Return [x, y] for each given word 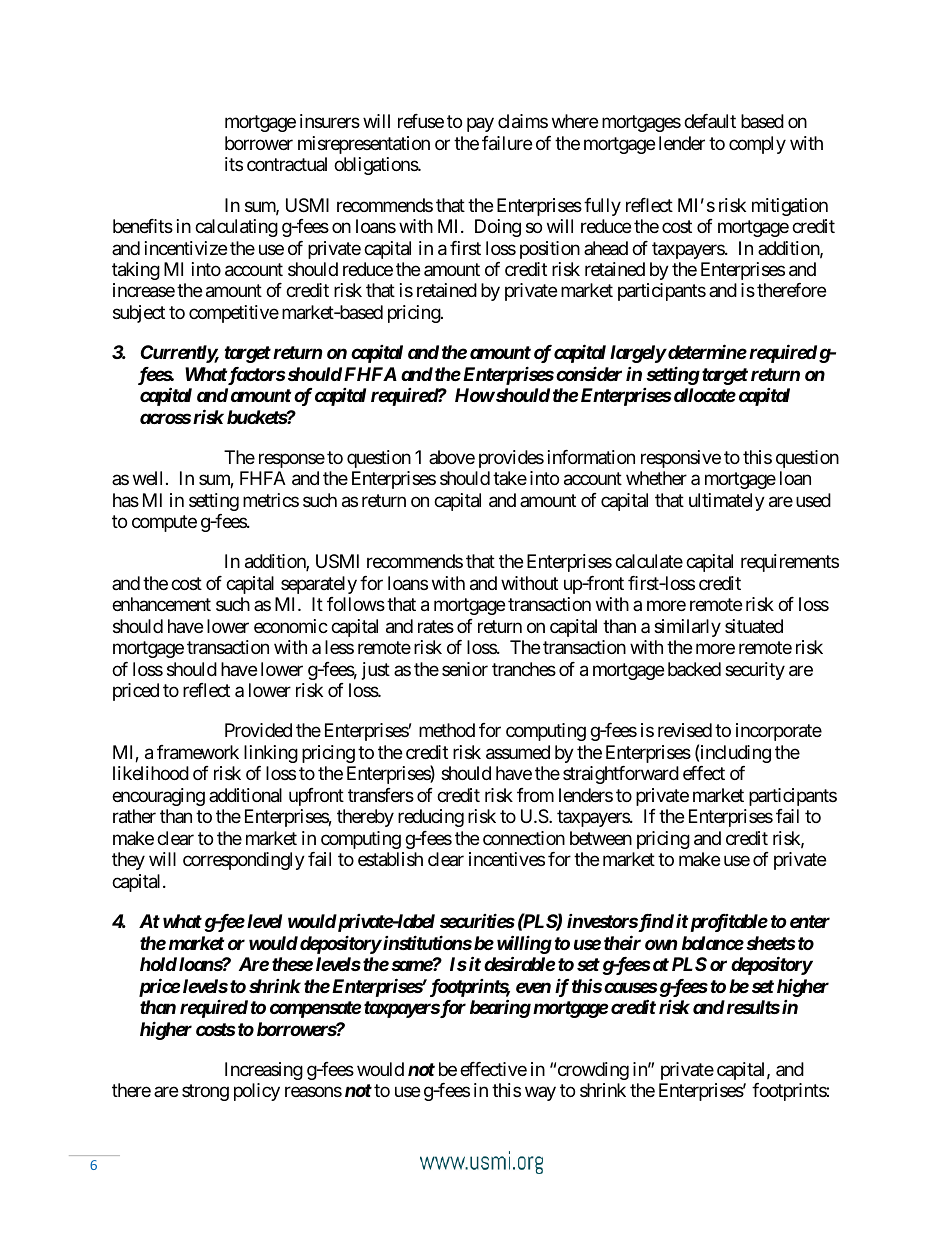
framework [198, 752]
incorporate [779, 732]
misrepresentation [364, 145]
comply [757, 145]
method [447, 730]
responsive [681, 459]
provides [511, 459]
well [147, 478]
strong [205, 1092]
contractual [287, 164]
